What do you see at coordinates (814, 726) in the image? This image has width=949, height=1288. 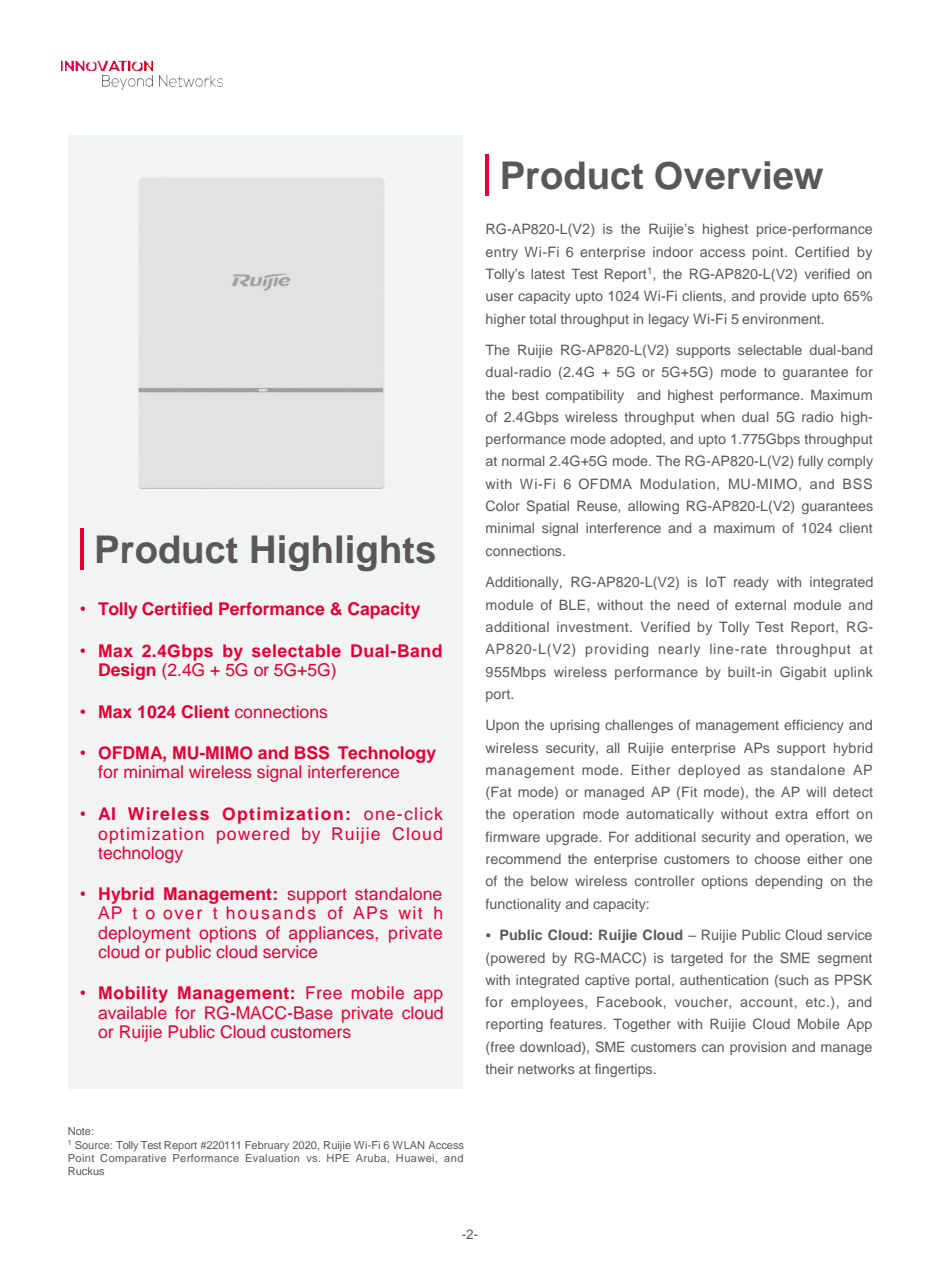 I see `efficiency` at bounding box center [814, 726].
